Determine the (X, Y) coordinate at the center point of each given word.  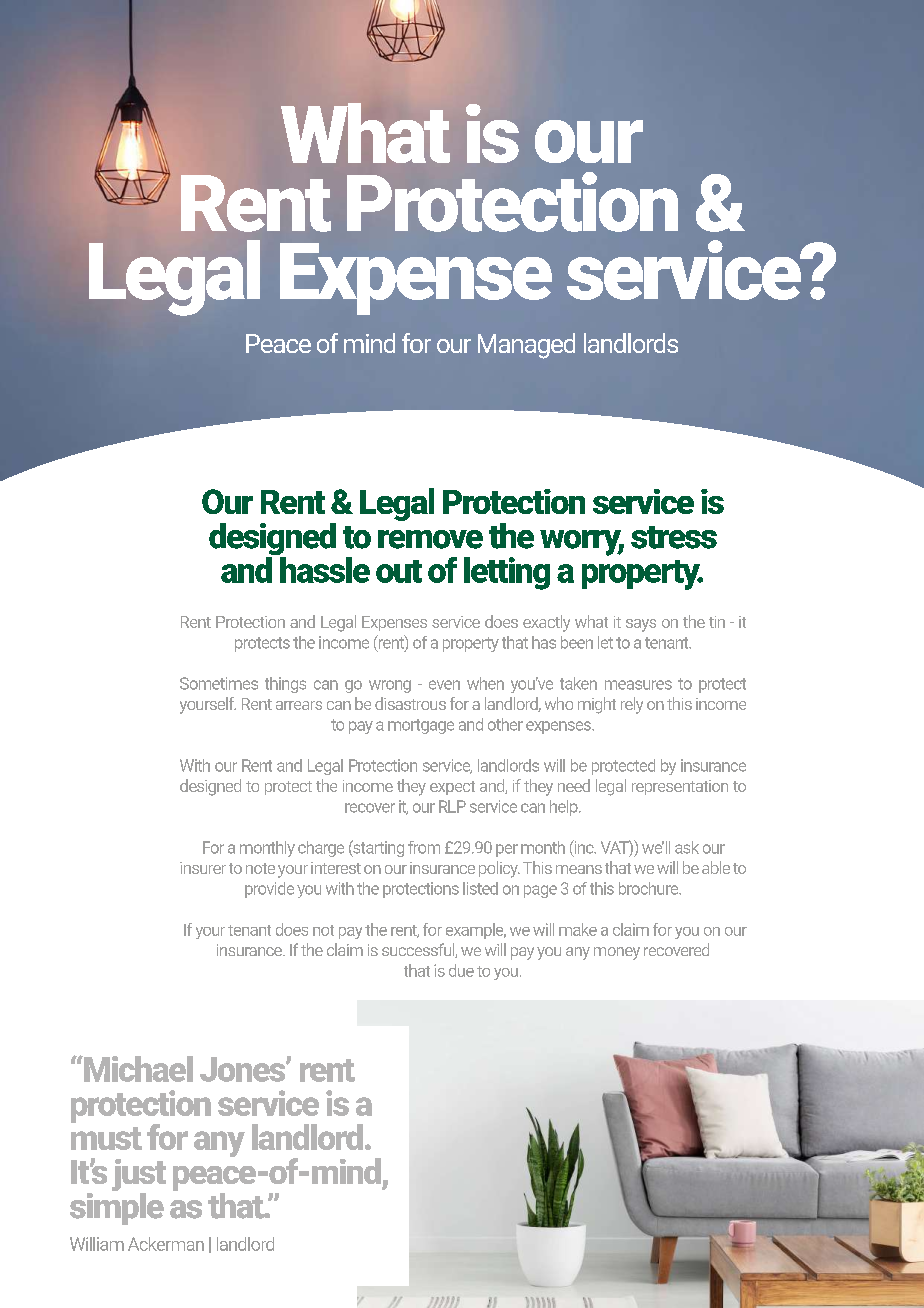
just (139, 1176)
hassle (324, 568)
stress (674, 537)
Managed (526, 346)
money (617, 953)
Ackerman (166, 1244)
